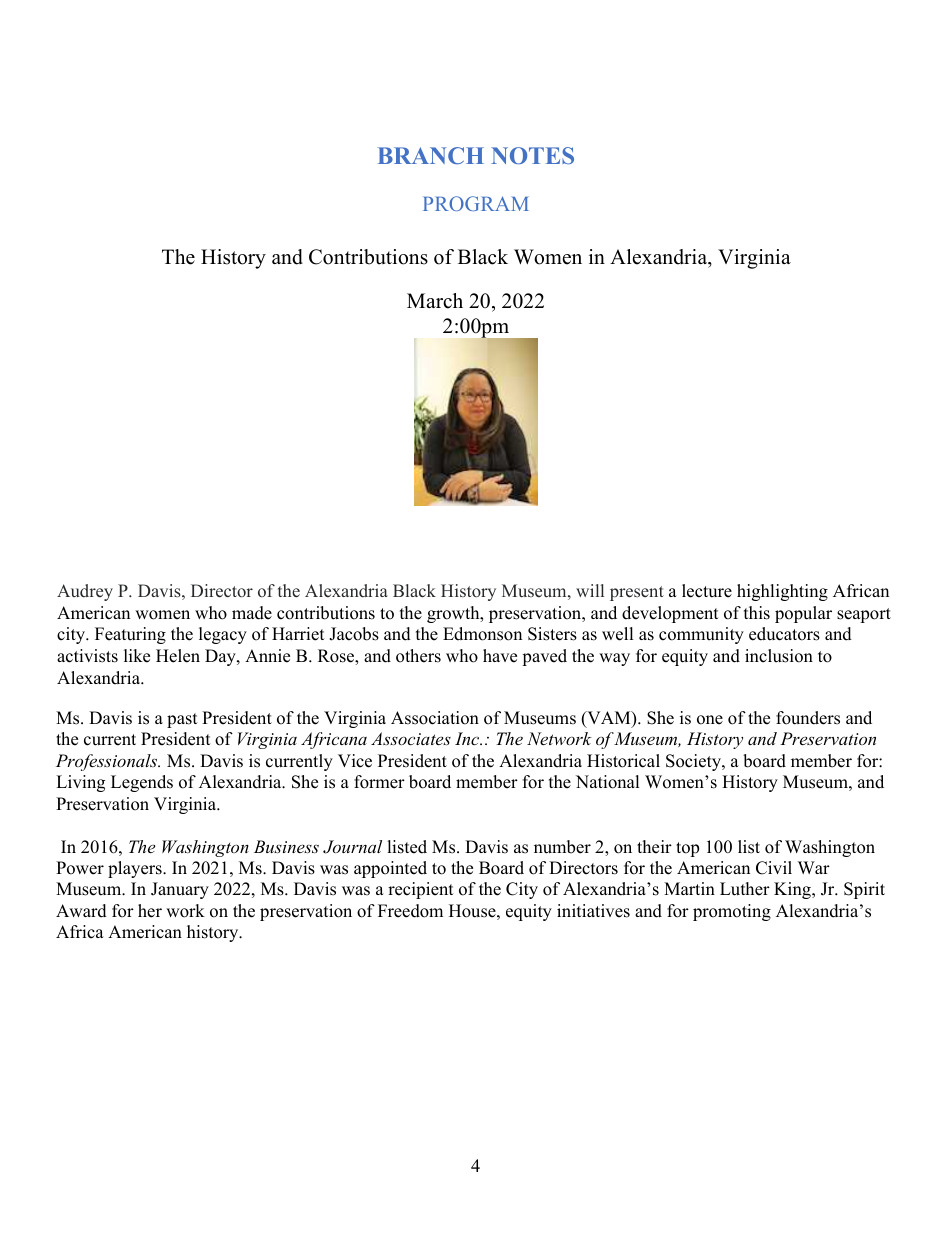  I want to click on BRANCH, so click(431, 155).
